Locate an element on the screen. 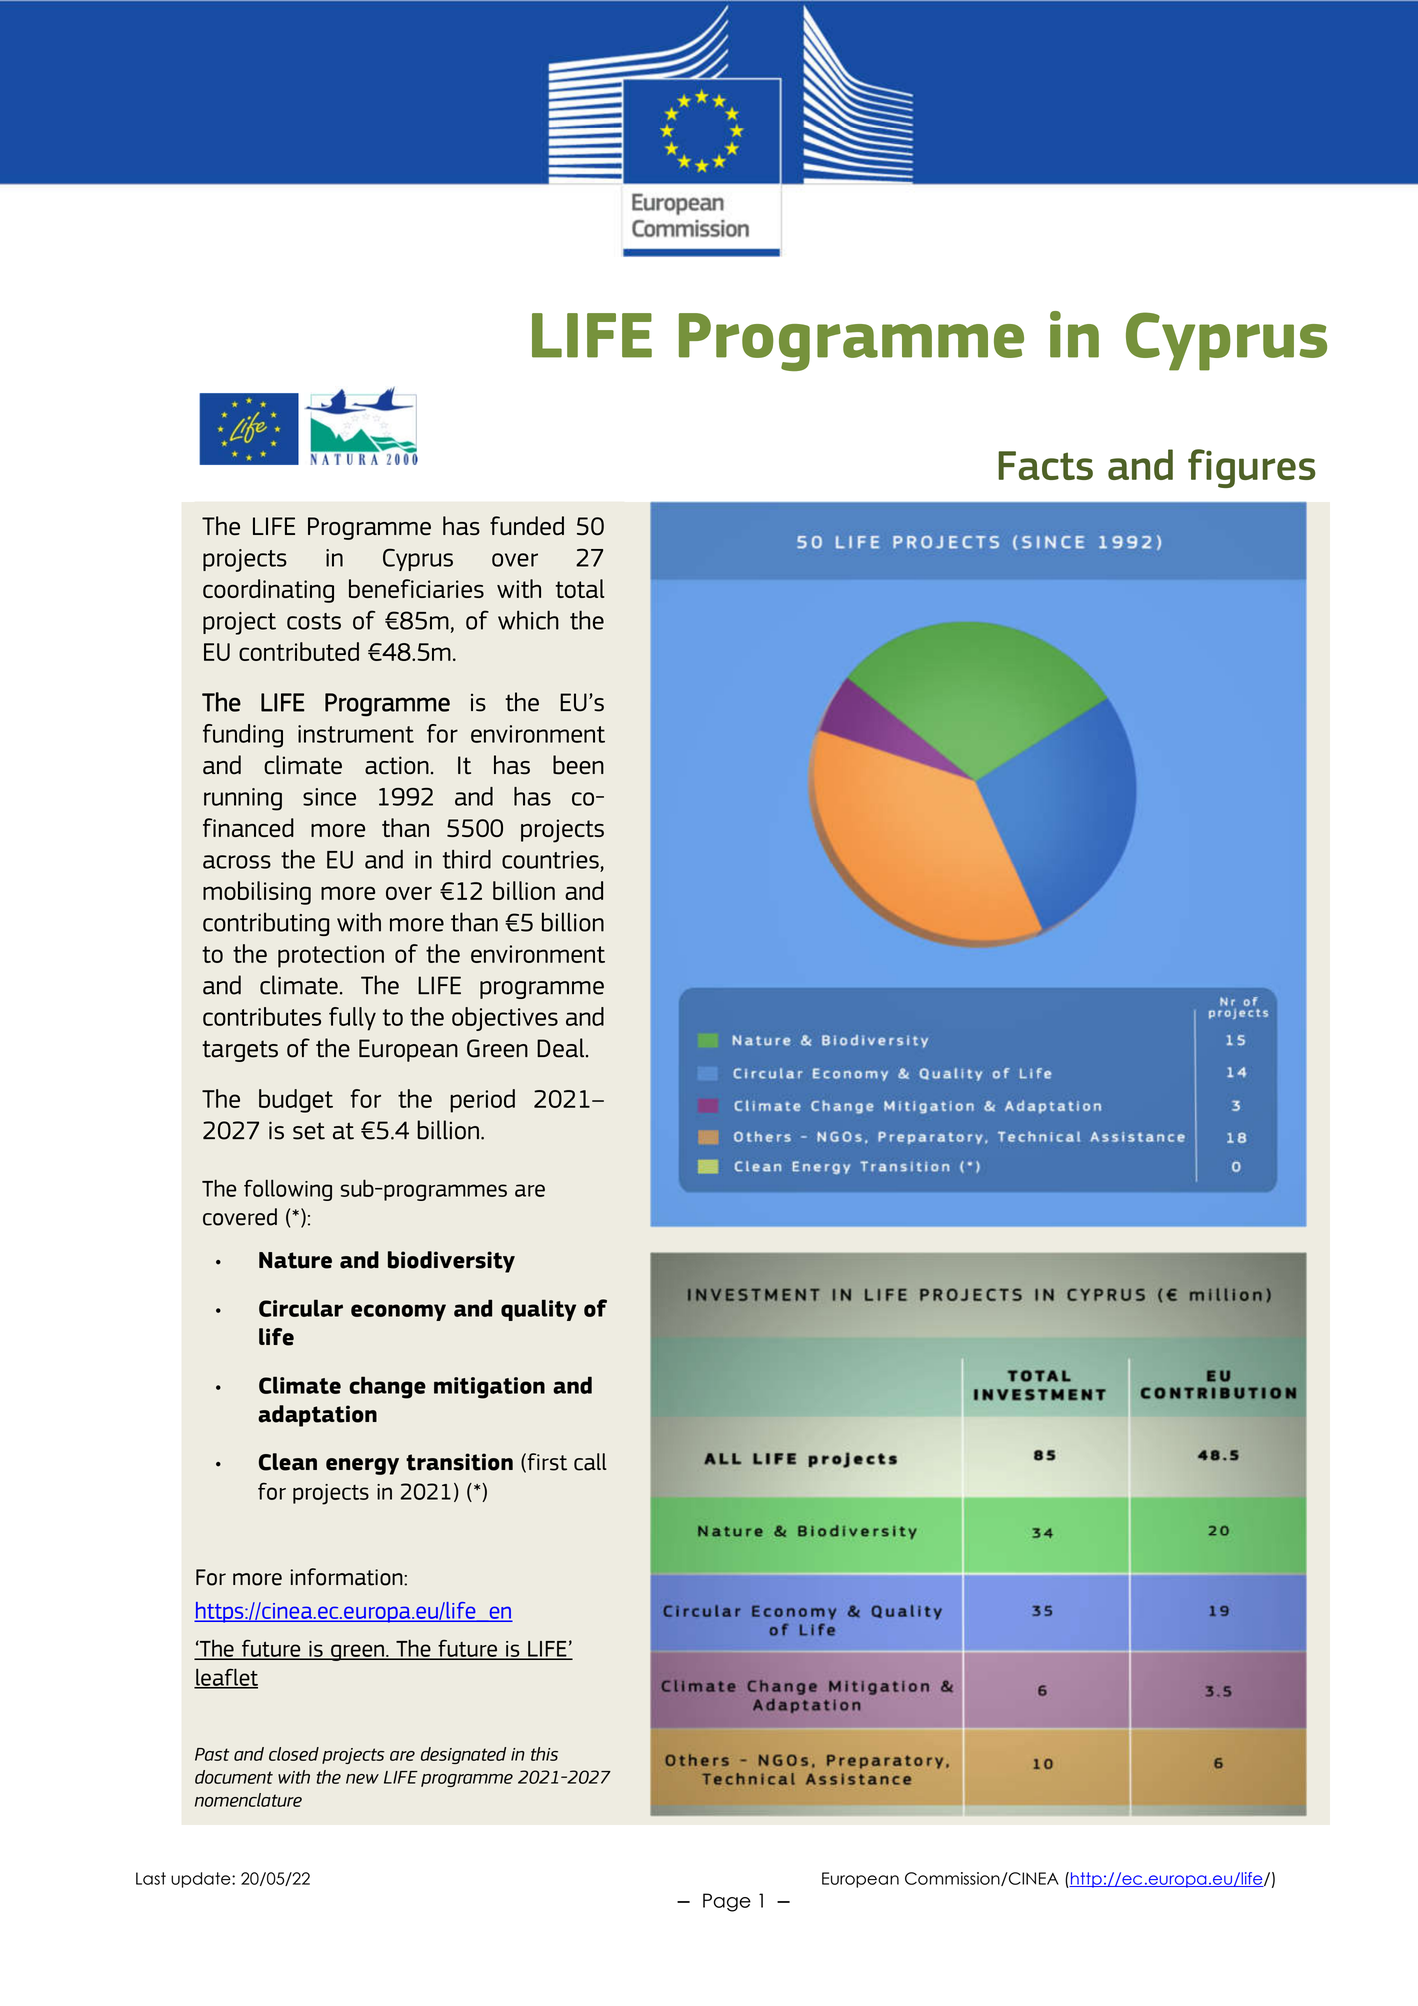  update is located at coordinates (202, 1880).
